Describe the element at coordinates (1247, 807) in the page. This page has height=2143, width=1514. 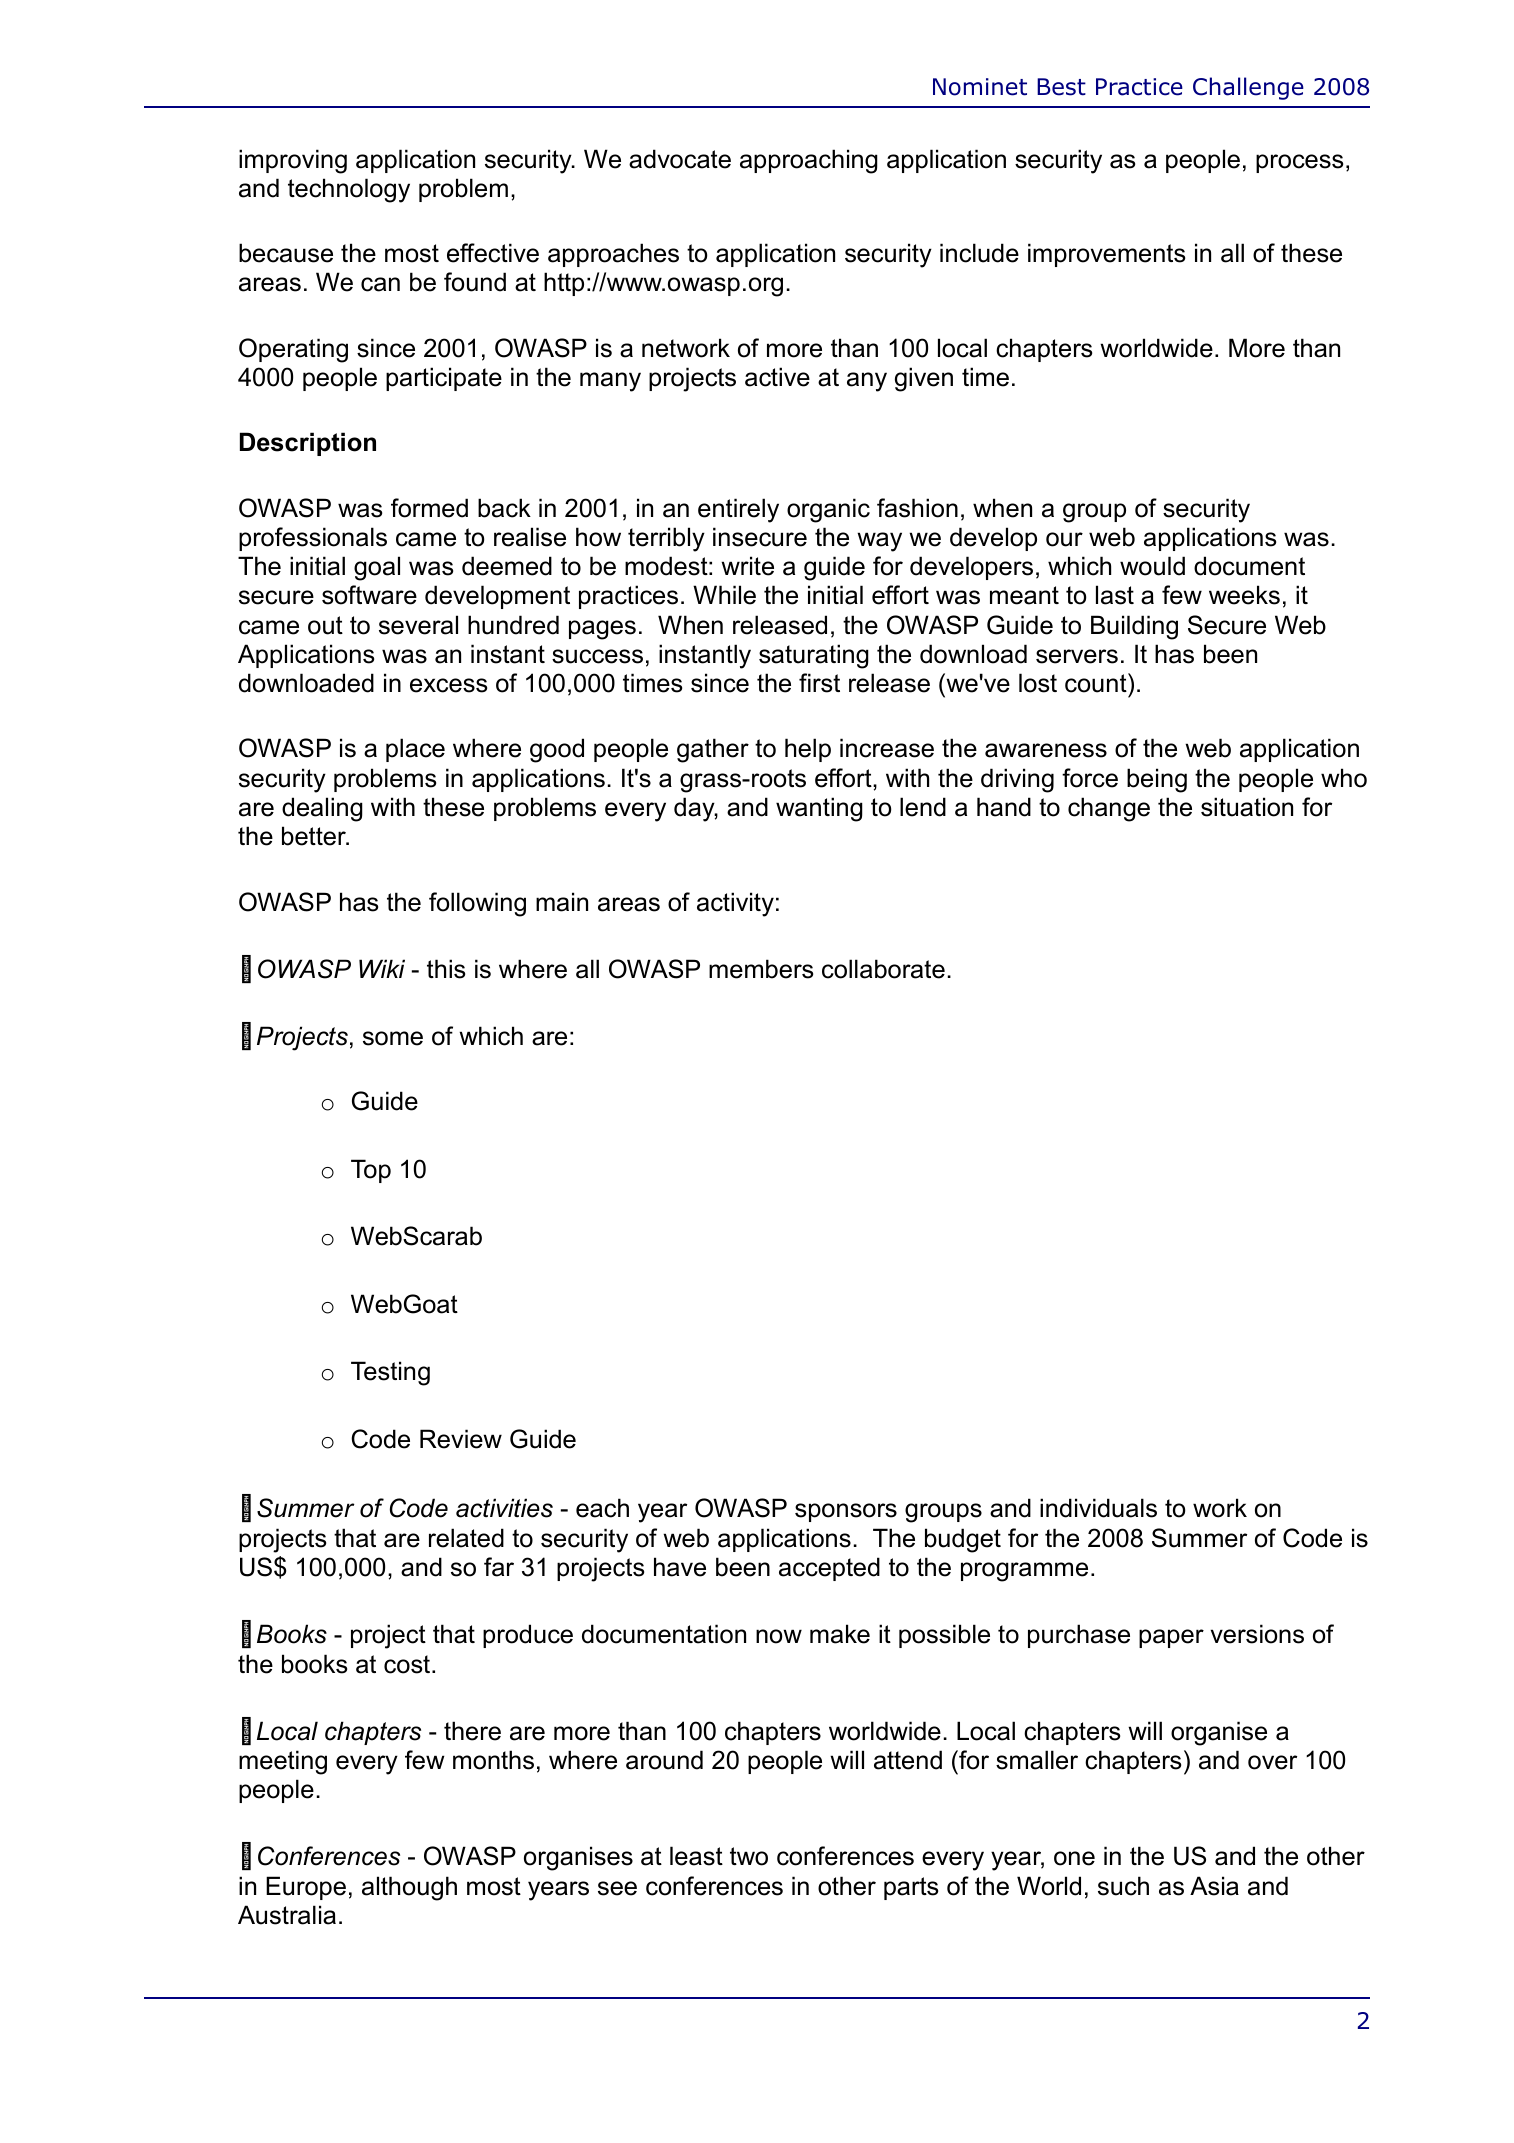
I see `situation` at that location.
